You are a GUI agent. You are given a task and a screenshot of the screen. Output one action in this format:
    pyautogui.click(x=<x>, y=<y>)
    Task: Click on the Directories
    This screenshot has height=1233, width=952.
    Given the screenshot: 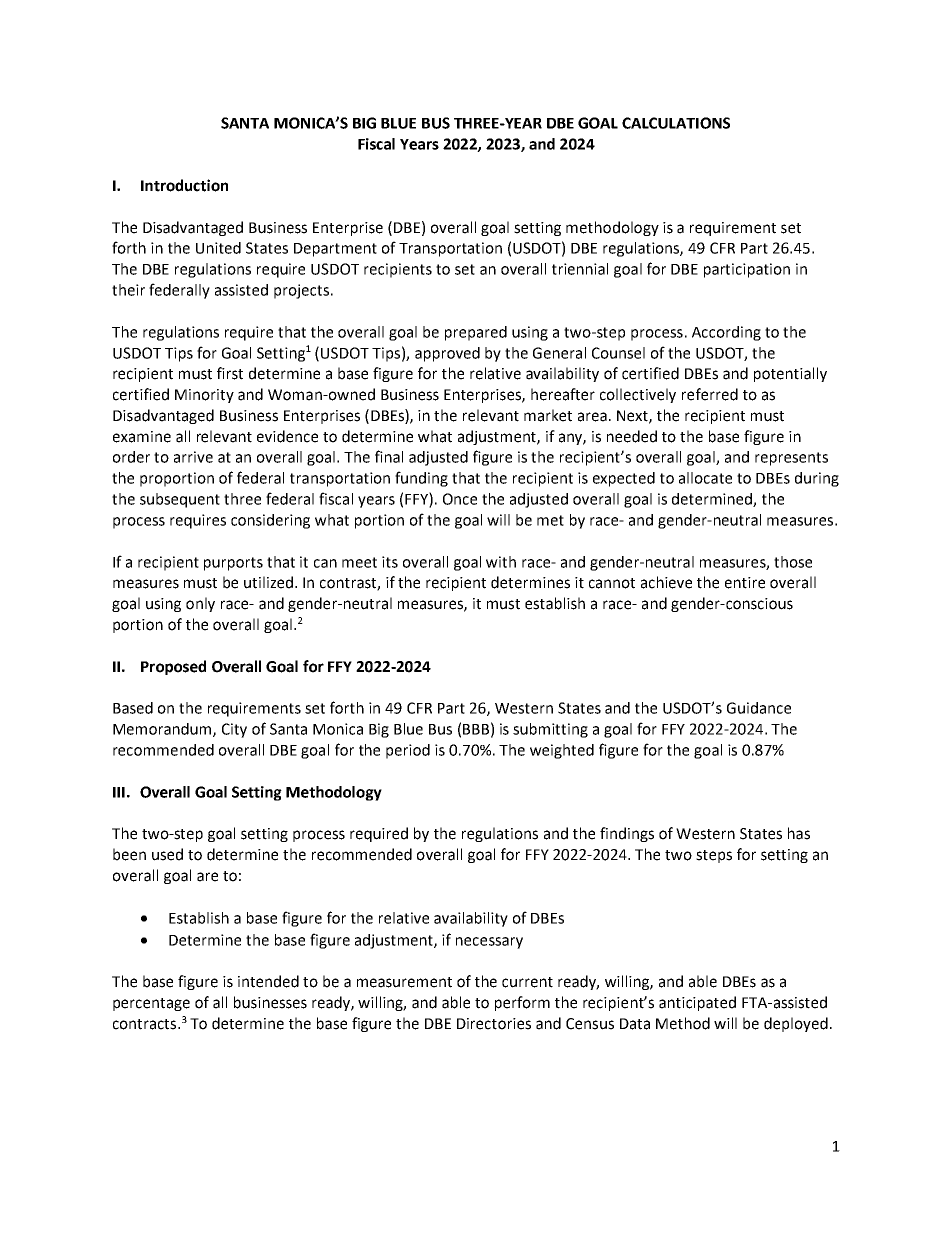 What is the action you would take?
    pyautogui.click(x=494, y=1024)
